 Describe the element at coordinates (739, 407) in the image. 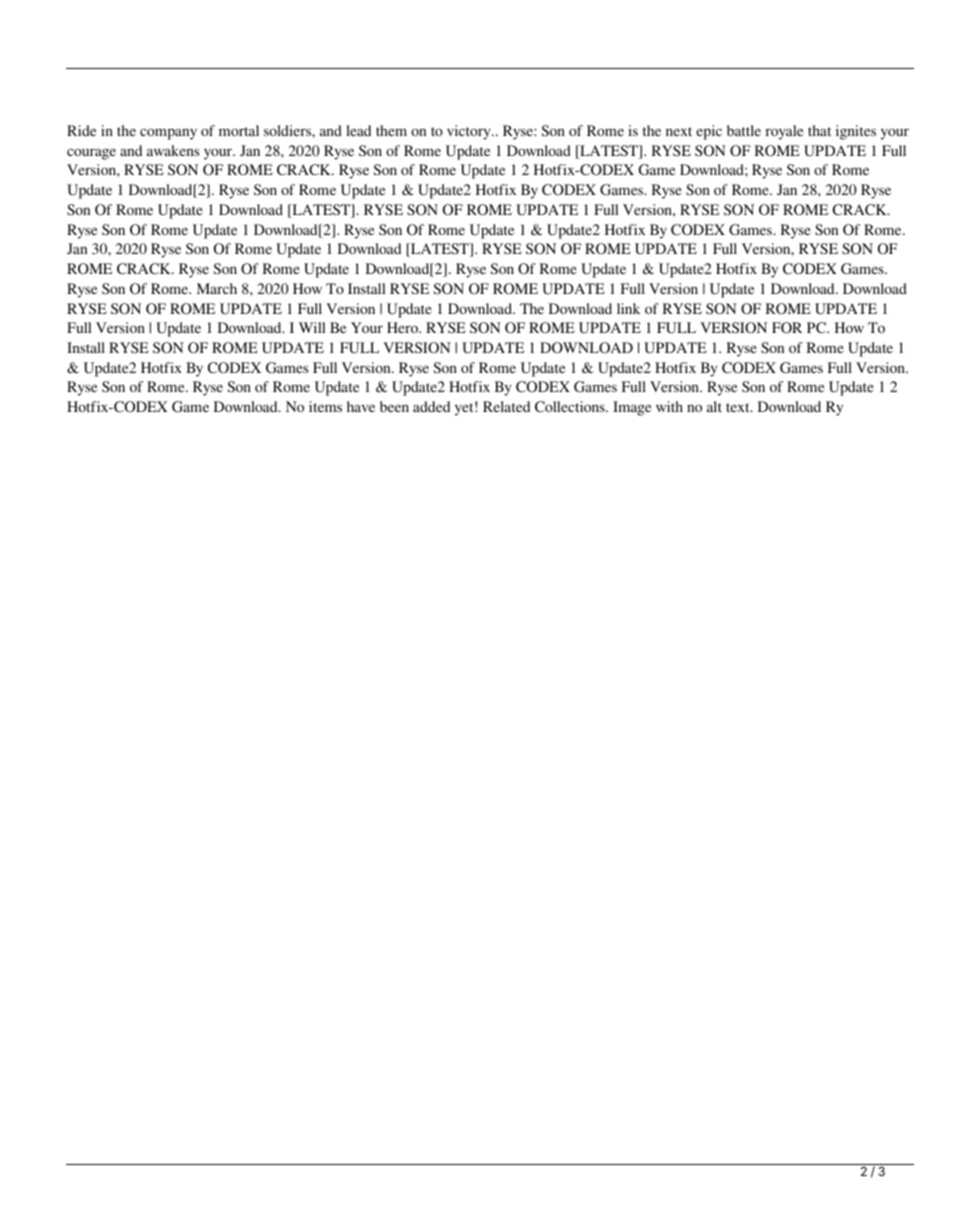

I see `text` at that location.
